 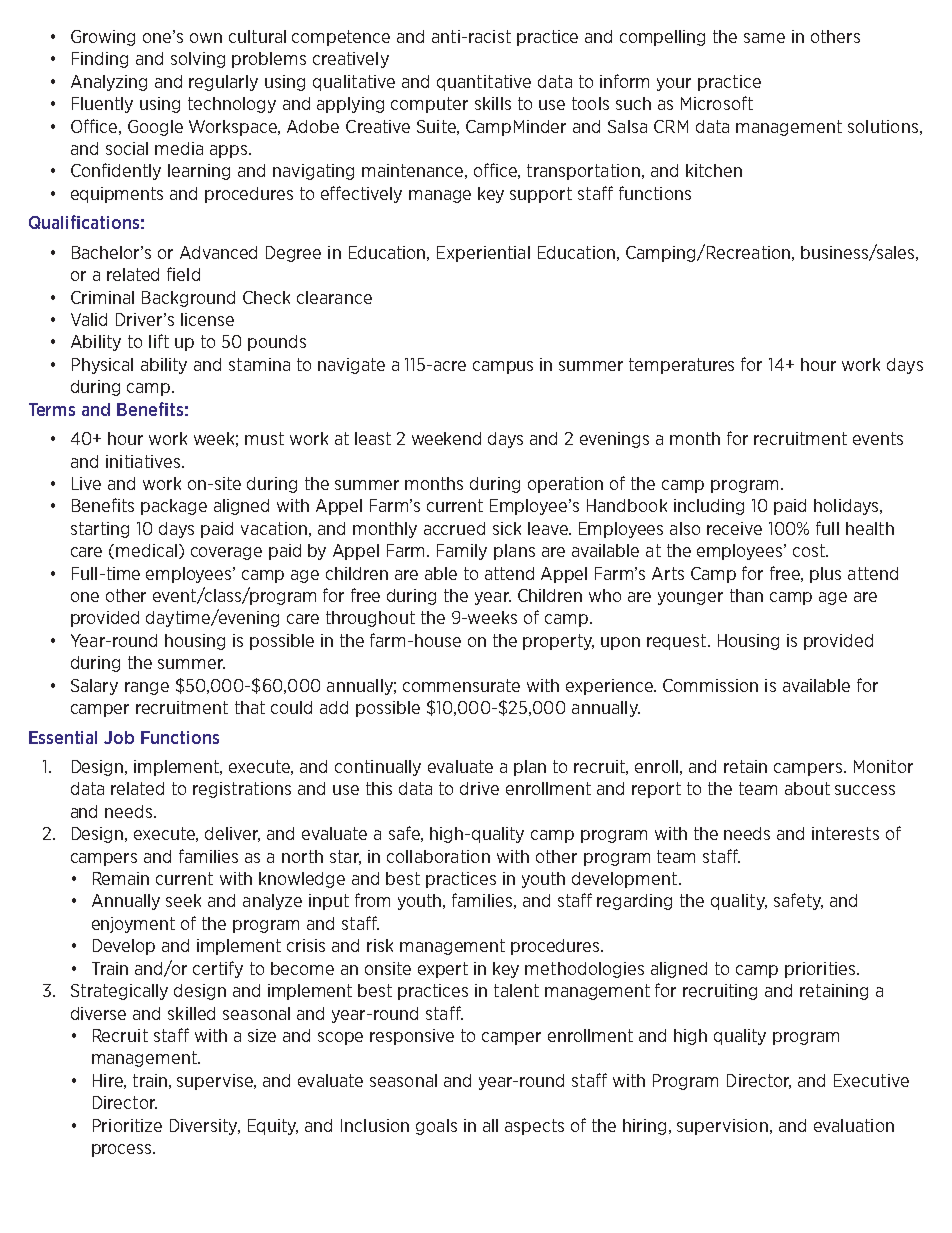 What do you see at coordinates (764, 38) in the page?
I see `same` at bounding box center [764, 38].
